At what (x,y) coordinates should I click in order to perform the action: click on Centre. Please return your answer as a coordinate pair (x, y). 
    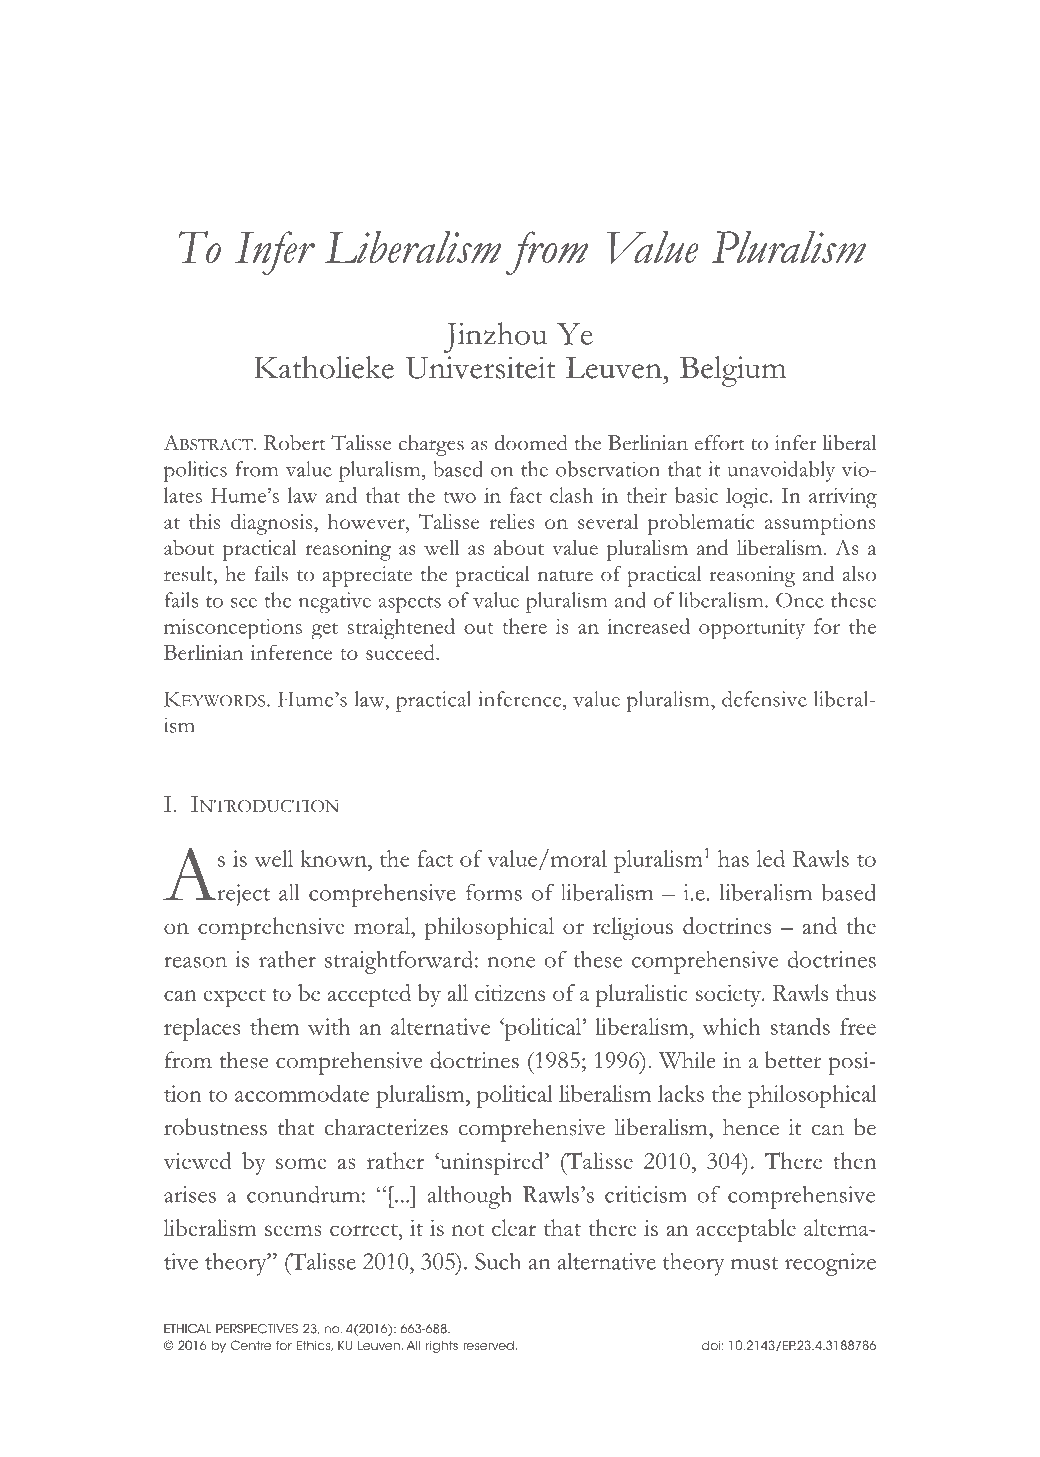
    Looking at the image, I should click on (251, 1345).
